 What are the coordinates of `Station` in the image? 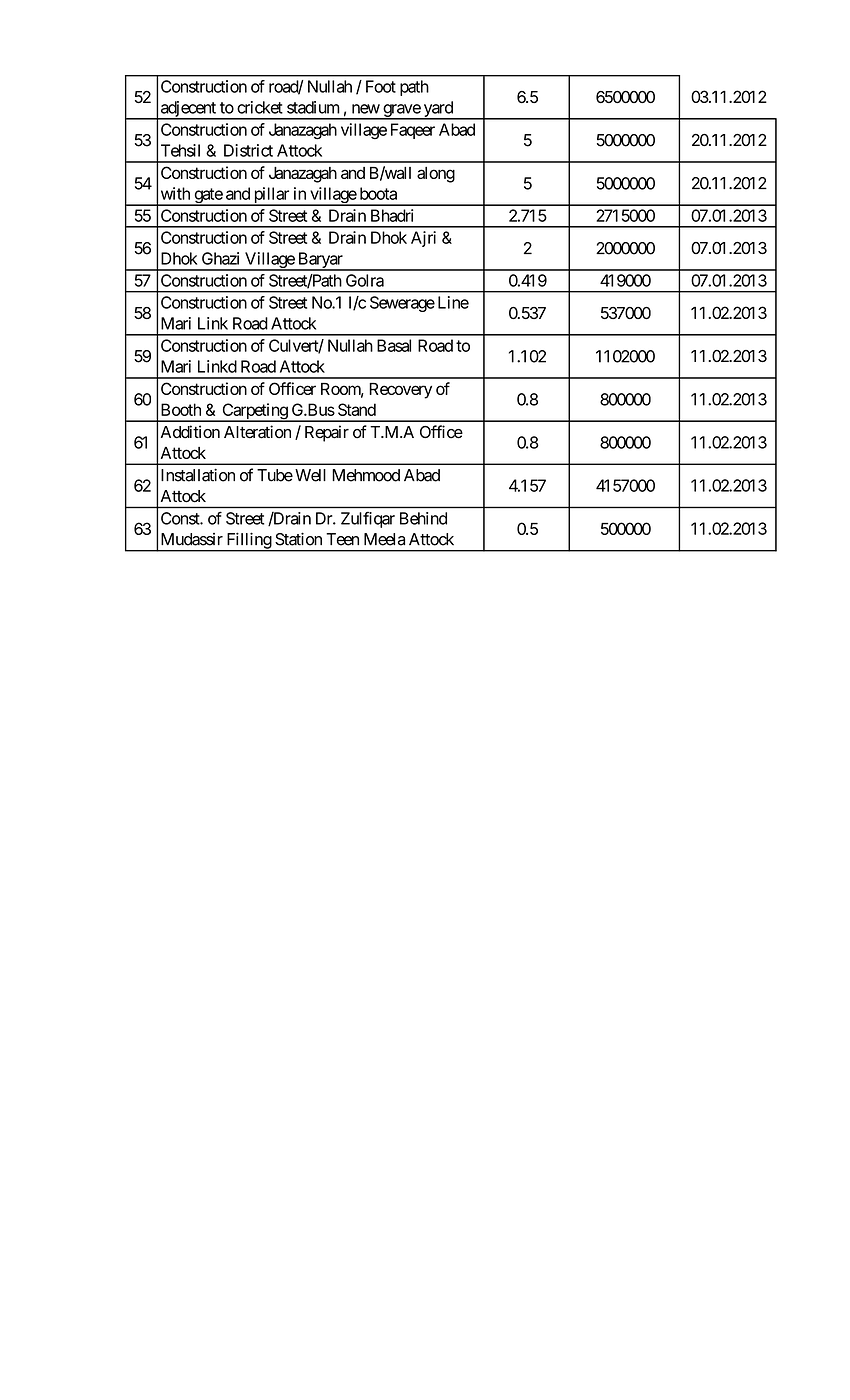 It's located at (298, 539).
